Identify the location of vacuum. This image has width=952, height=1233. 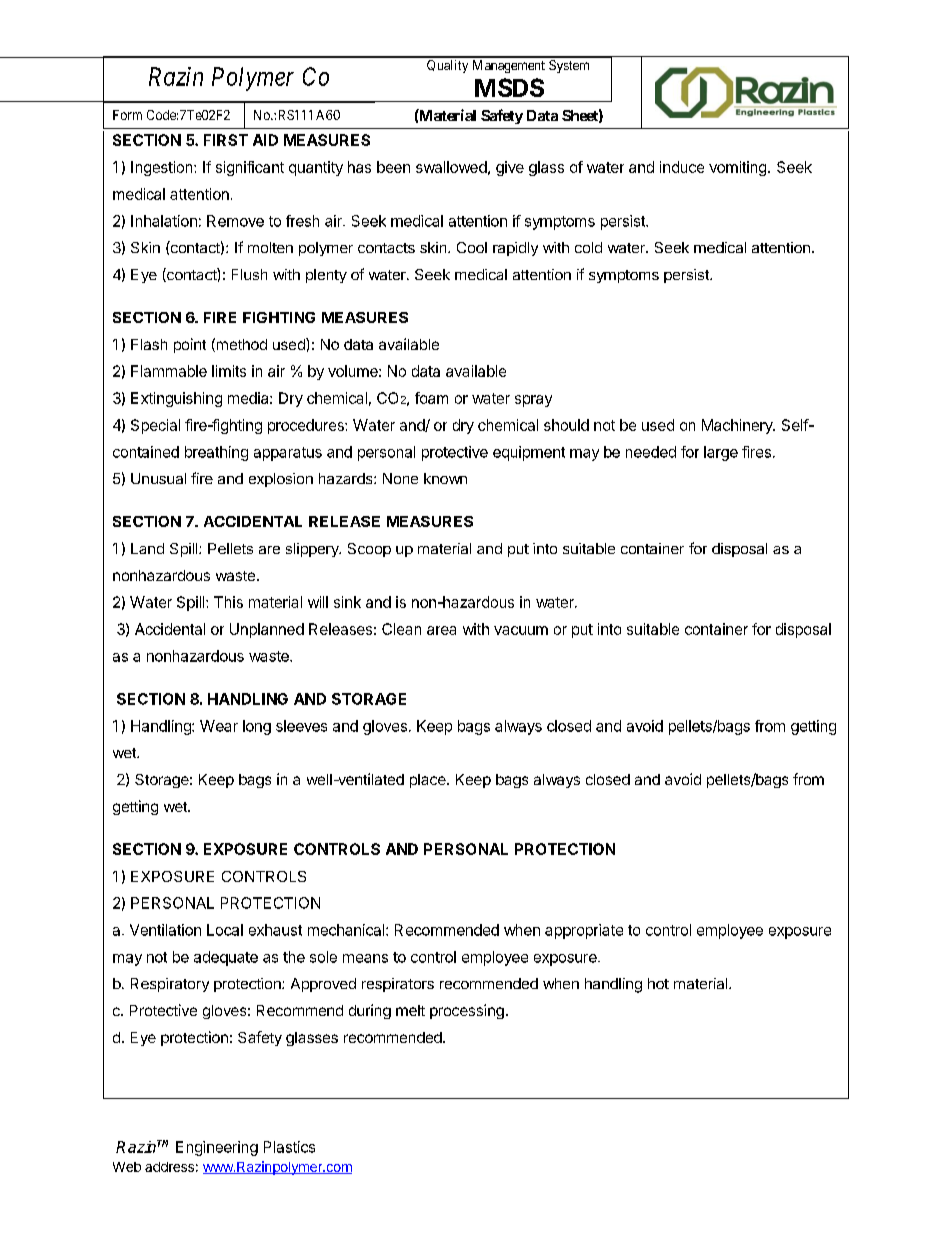
(521, 630).
